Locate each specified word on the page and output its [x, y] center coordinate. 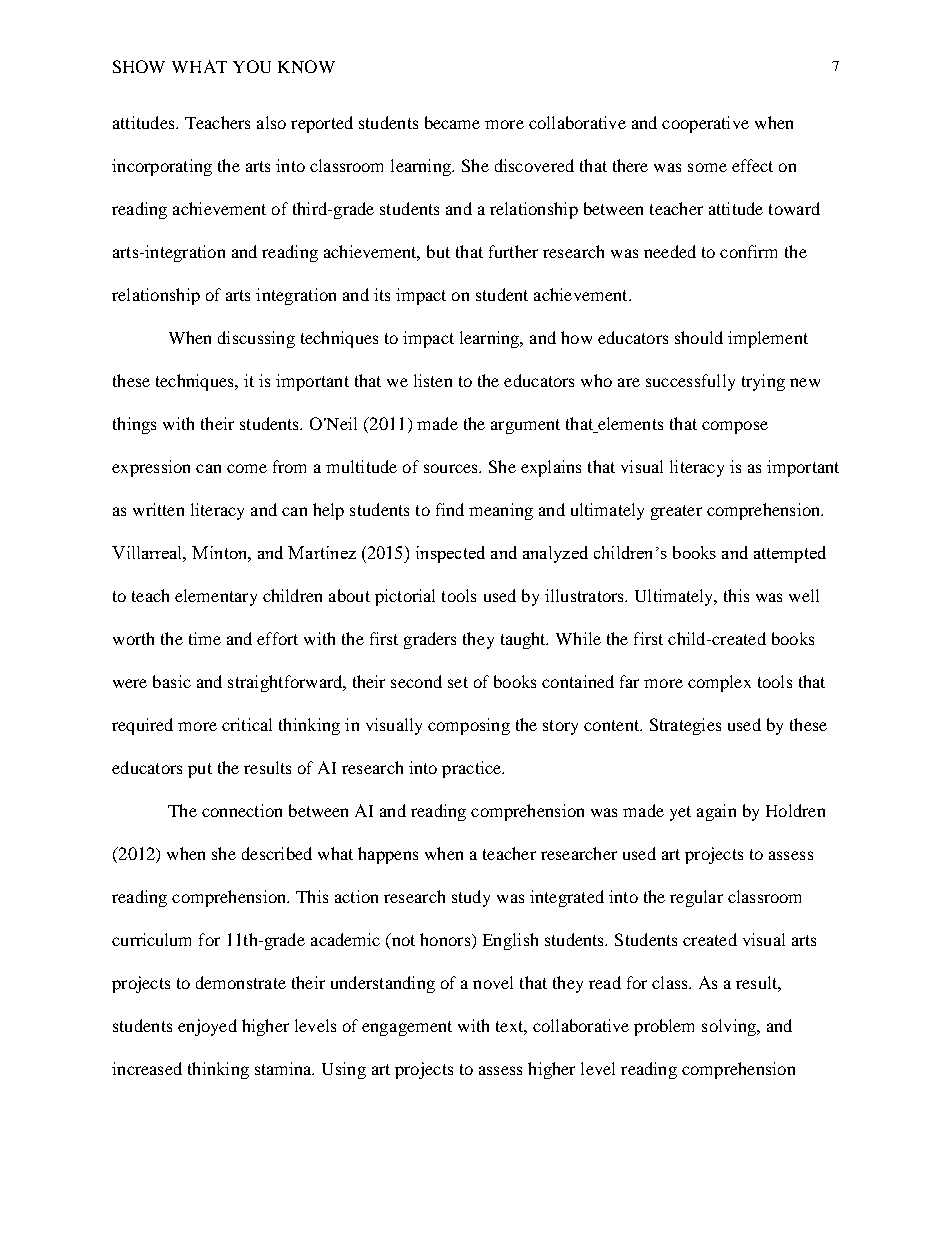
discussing [256, 339]
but [438, 251]
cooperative [705, 124]
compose [735, 427]
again [716, 812]
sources [452, 468]
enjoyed [207, 1027]
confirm [748, 251]
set [458, 682]
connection [242, 810]
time [205, 638]
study [471, 898]
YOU [252, 66]
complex [719, 683]
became [452, 122]
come [247, 468]
